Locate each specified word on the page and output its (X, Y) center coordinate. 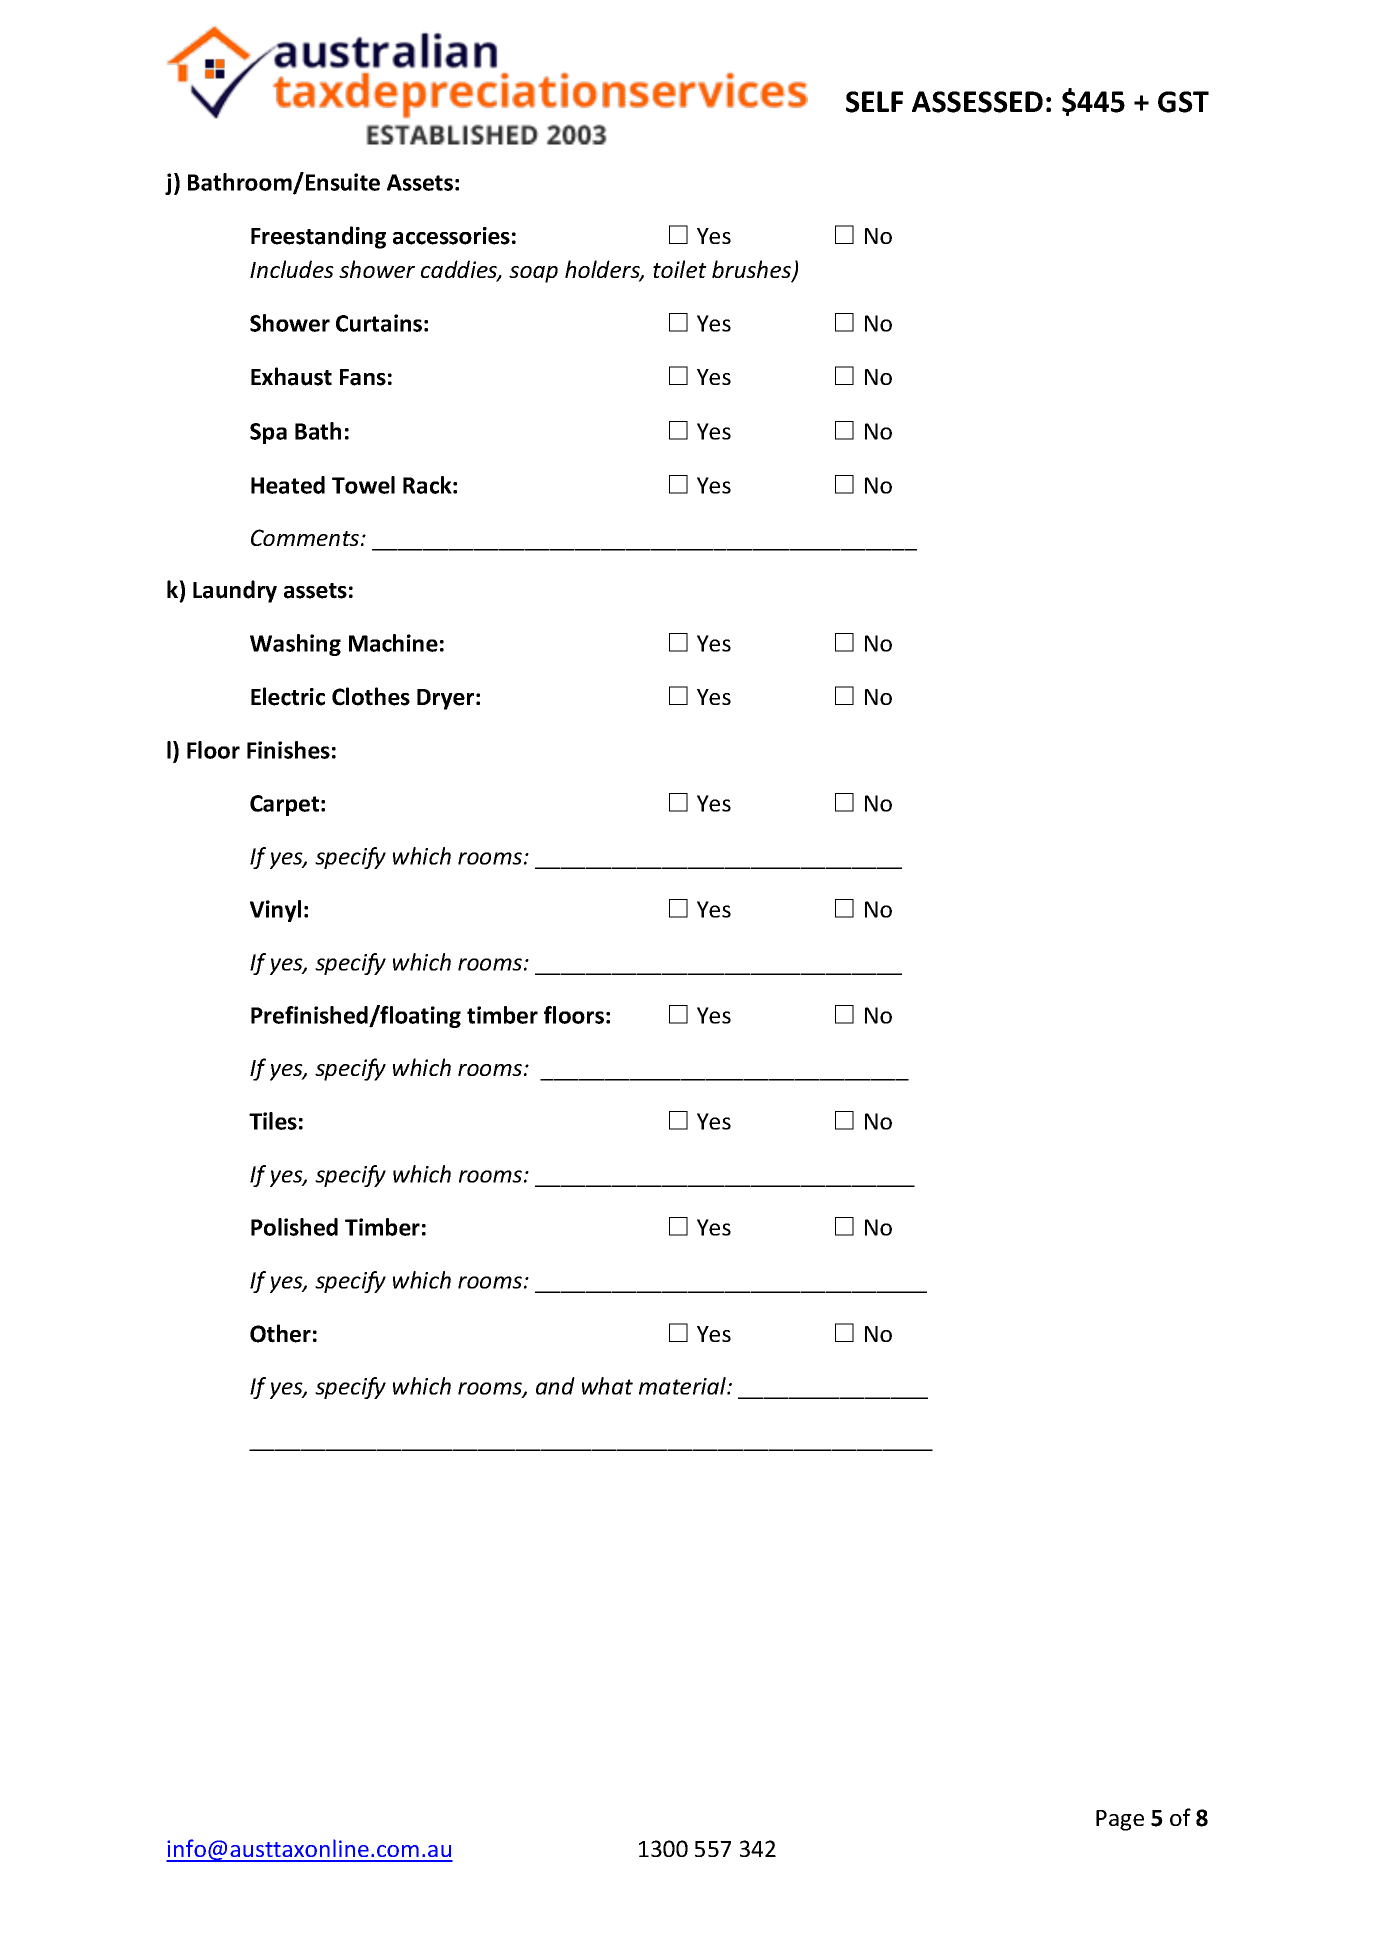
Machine (393, 643)
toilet (680, 269)
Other (280, 1333)
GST (1183, 102)
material (683, 1386)
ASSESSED (977, 102)
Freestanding (318, 237)
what (607, 1386)
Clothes (371, 696)
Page (1120, 1820)
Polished (294, 1227)
